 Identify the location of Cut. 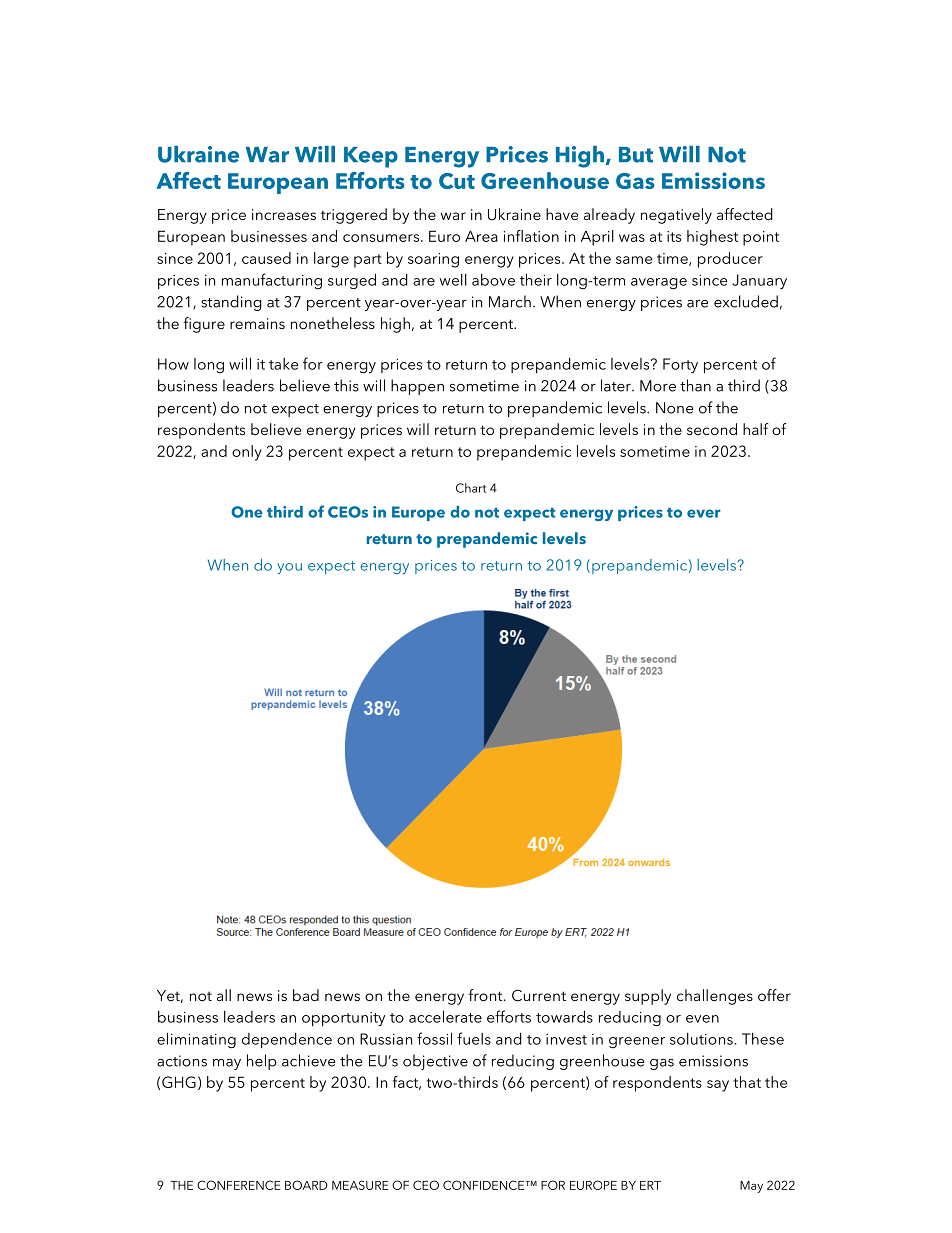
(457, 181).
